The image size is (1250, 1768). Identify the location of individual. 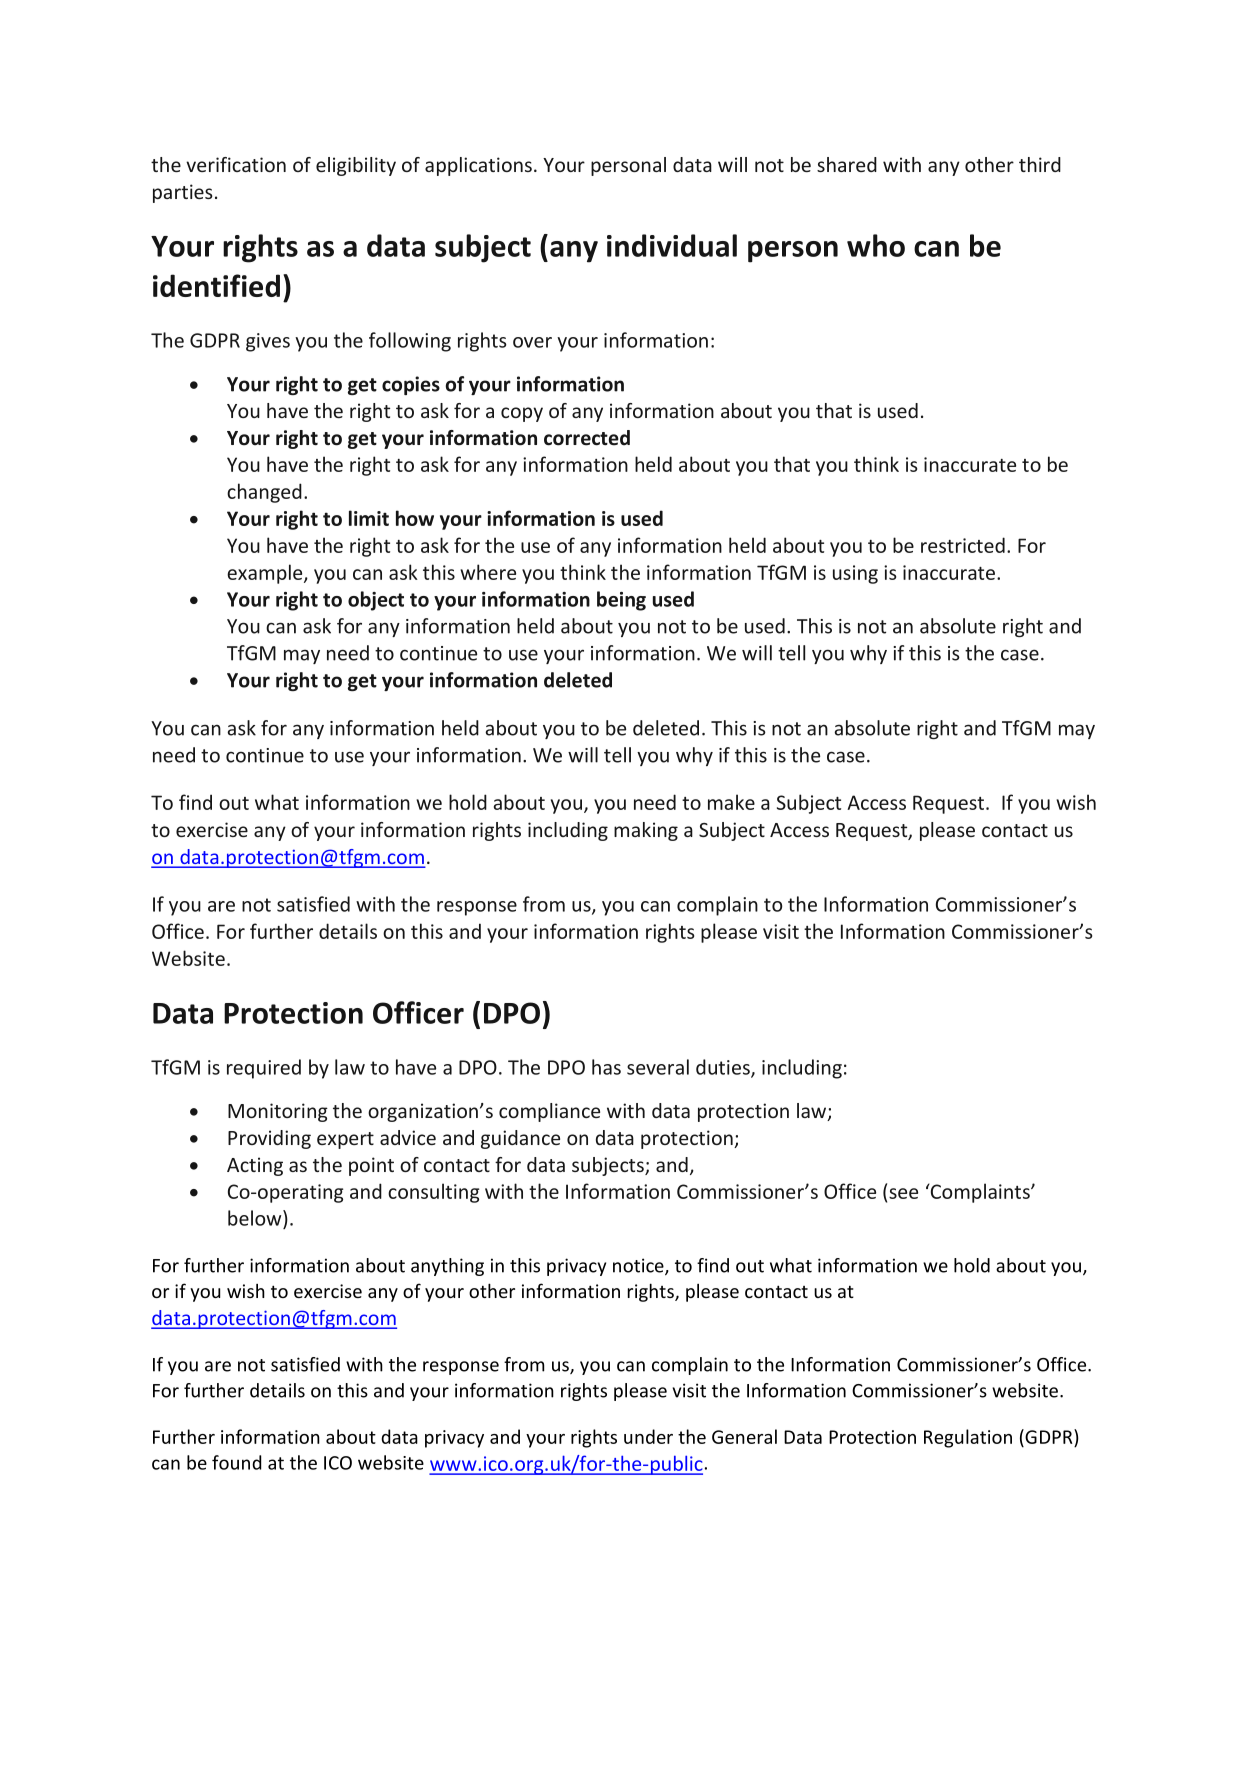
(672, 245).
